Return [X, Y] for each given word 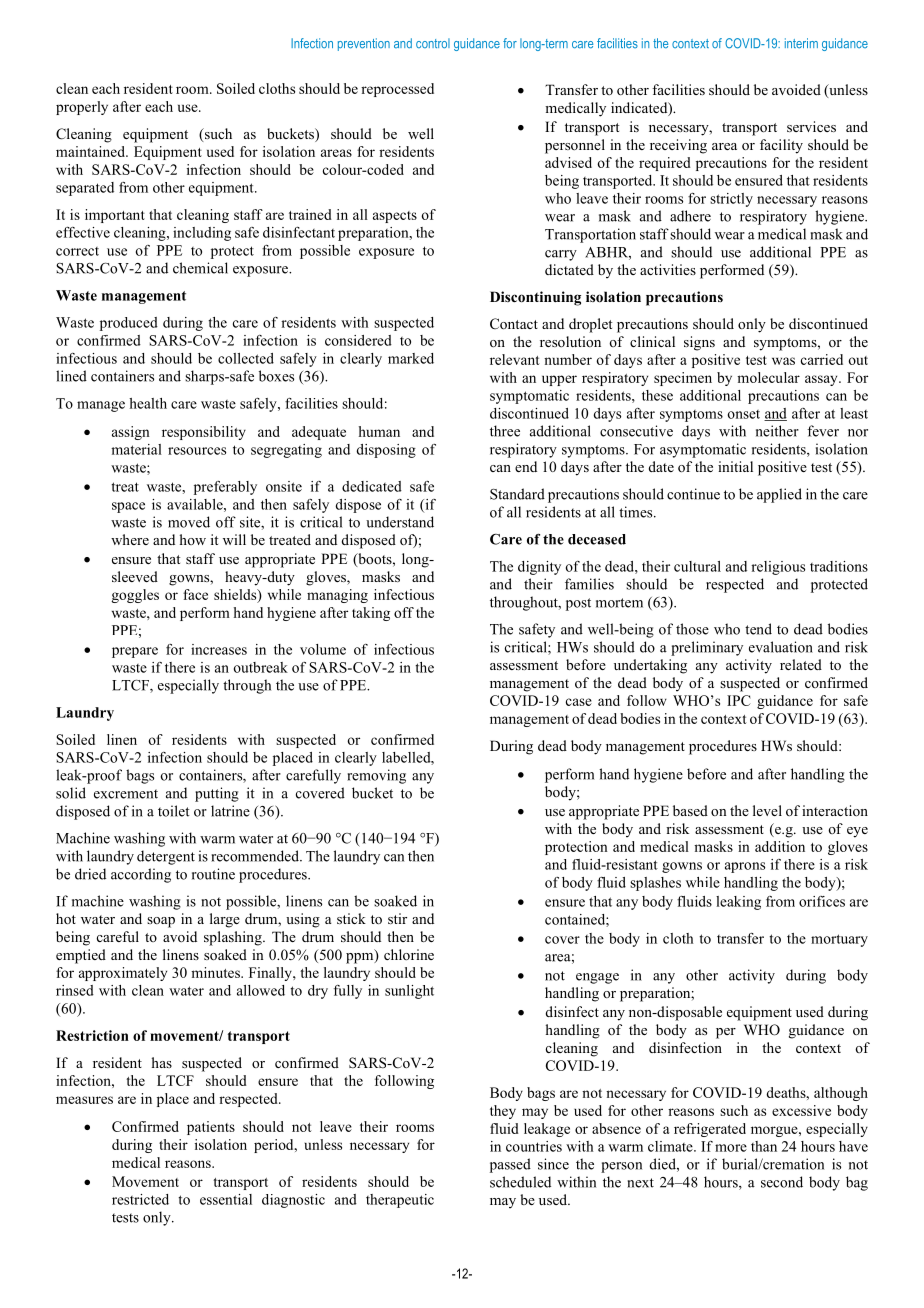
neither [777, 431]
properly [82, 108]
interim [801, 43]
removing [376, 776]
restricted [140, 1199]
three [505, 431]
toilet [174, 811]
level [767, 810]
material [136, 449]
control [433, 43]
